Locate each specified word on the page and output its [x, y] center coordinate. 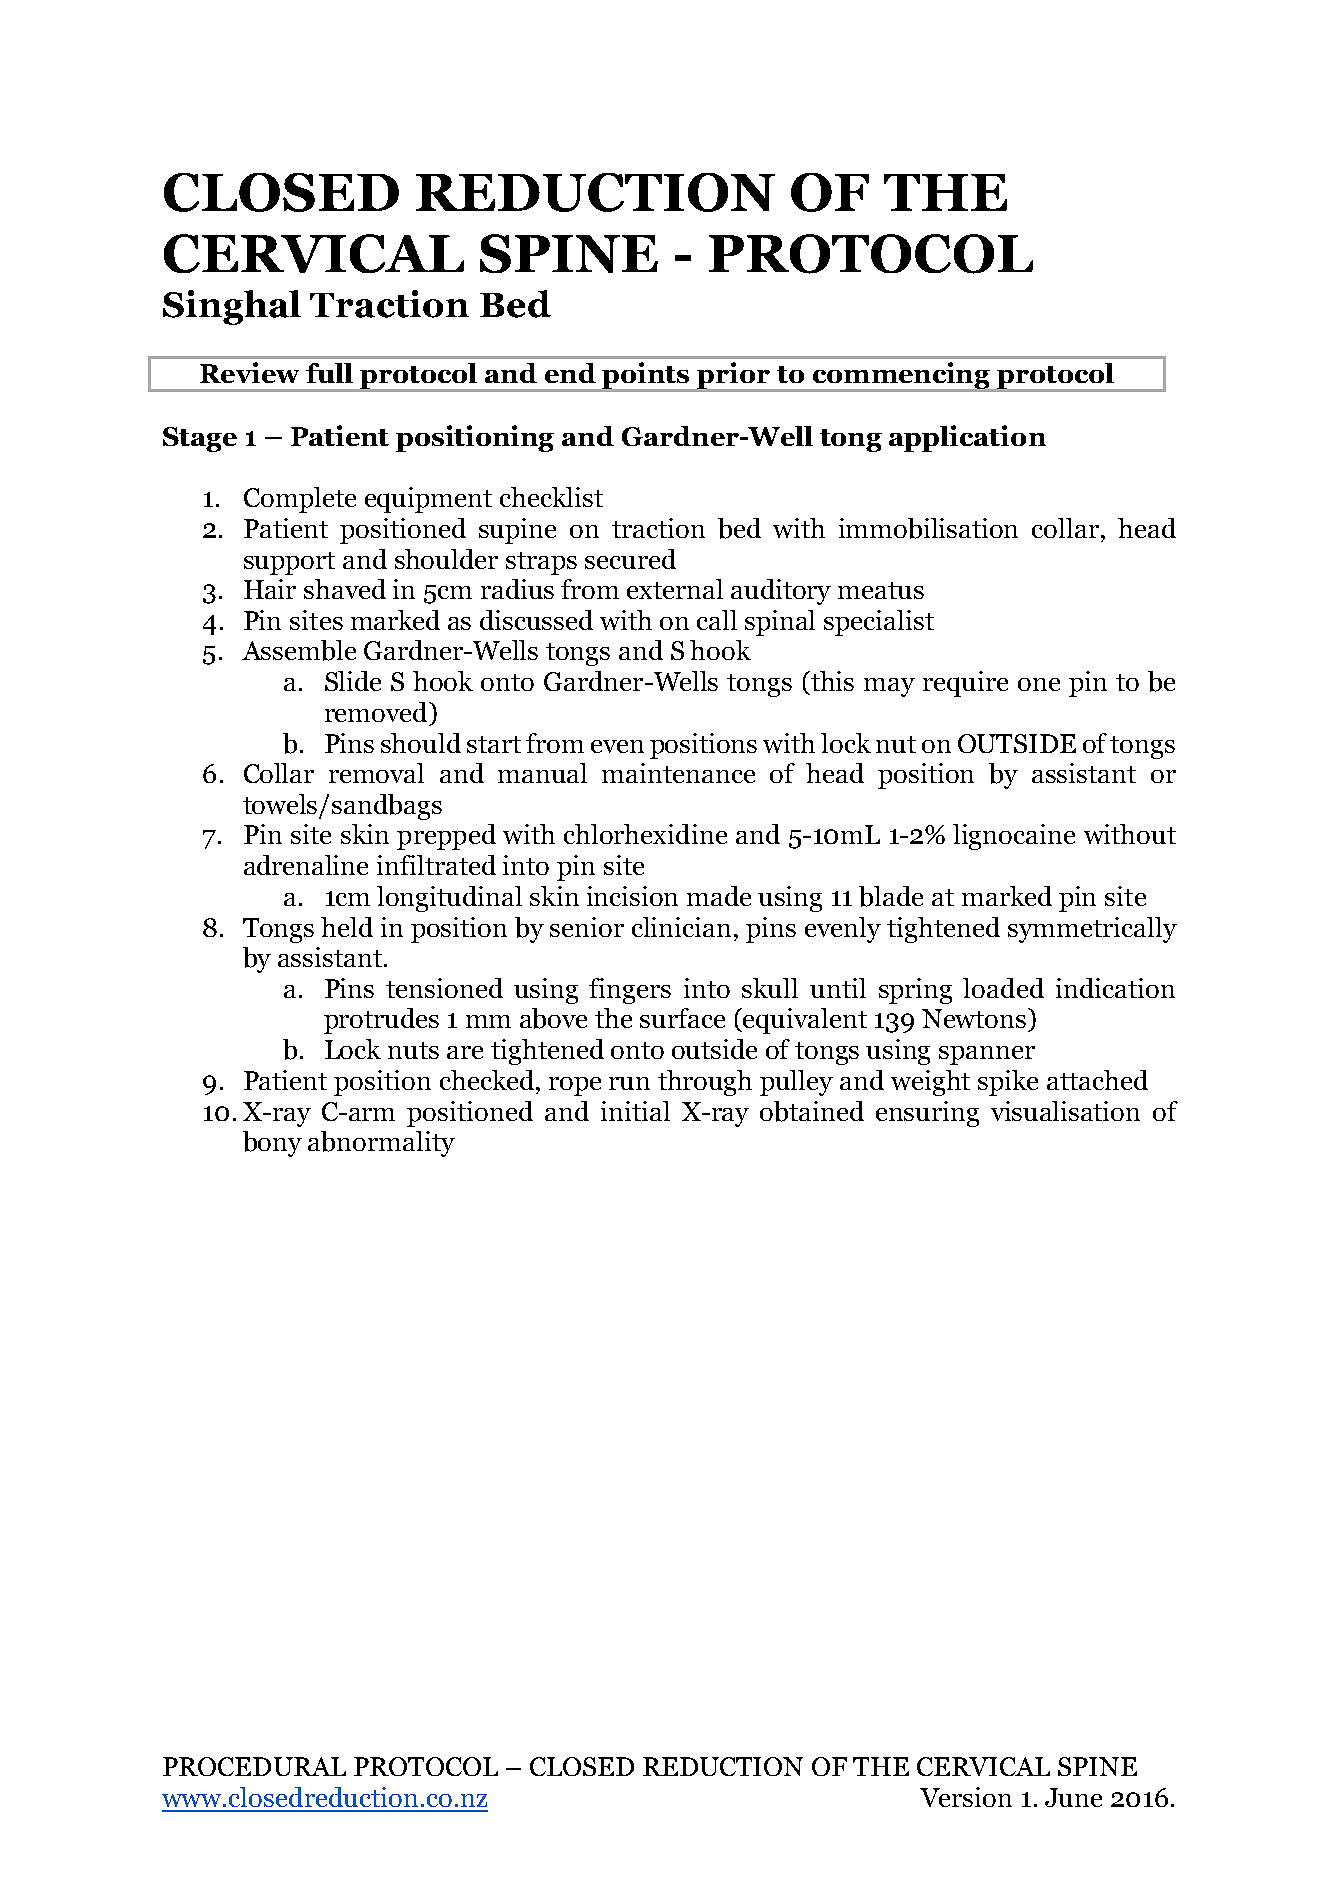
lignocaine [1014, 837]
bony [272, 1144]
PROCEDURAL [254, 1766]
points [645, 375]
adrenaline [306, 865]
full [329, 373]
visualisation [1065, 1111]
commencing [901, 375]
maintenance [678, 773]
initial [635, 1111]
